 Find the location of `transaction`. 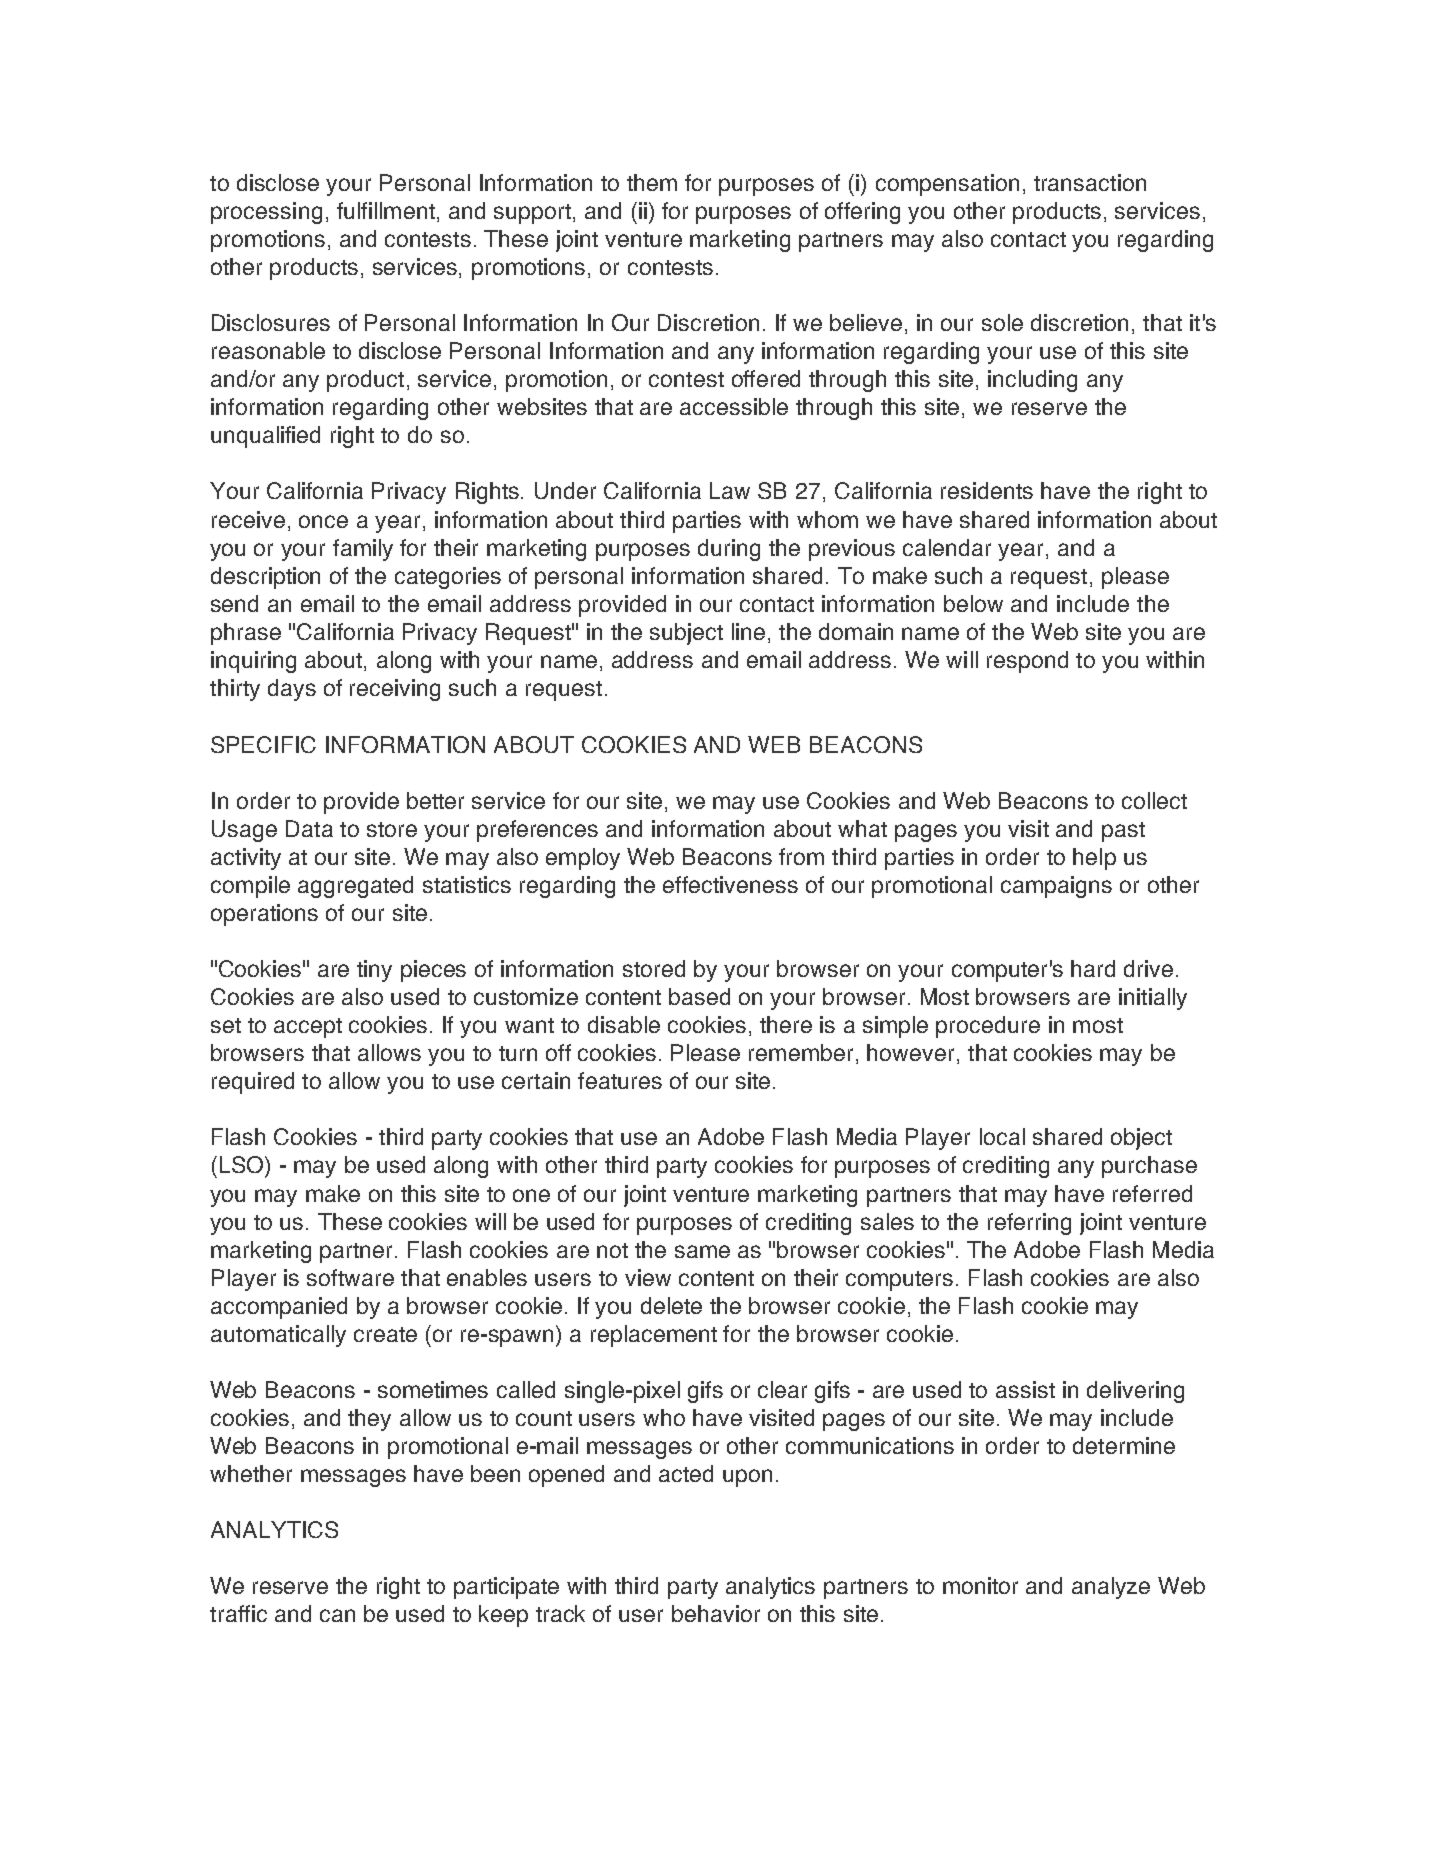

transaction is located at coordinates (1090, 182).
